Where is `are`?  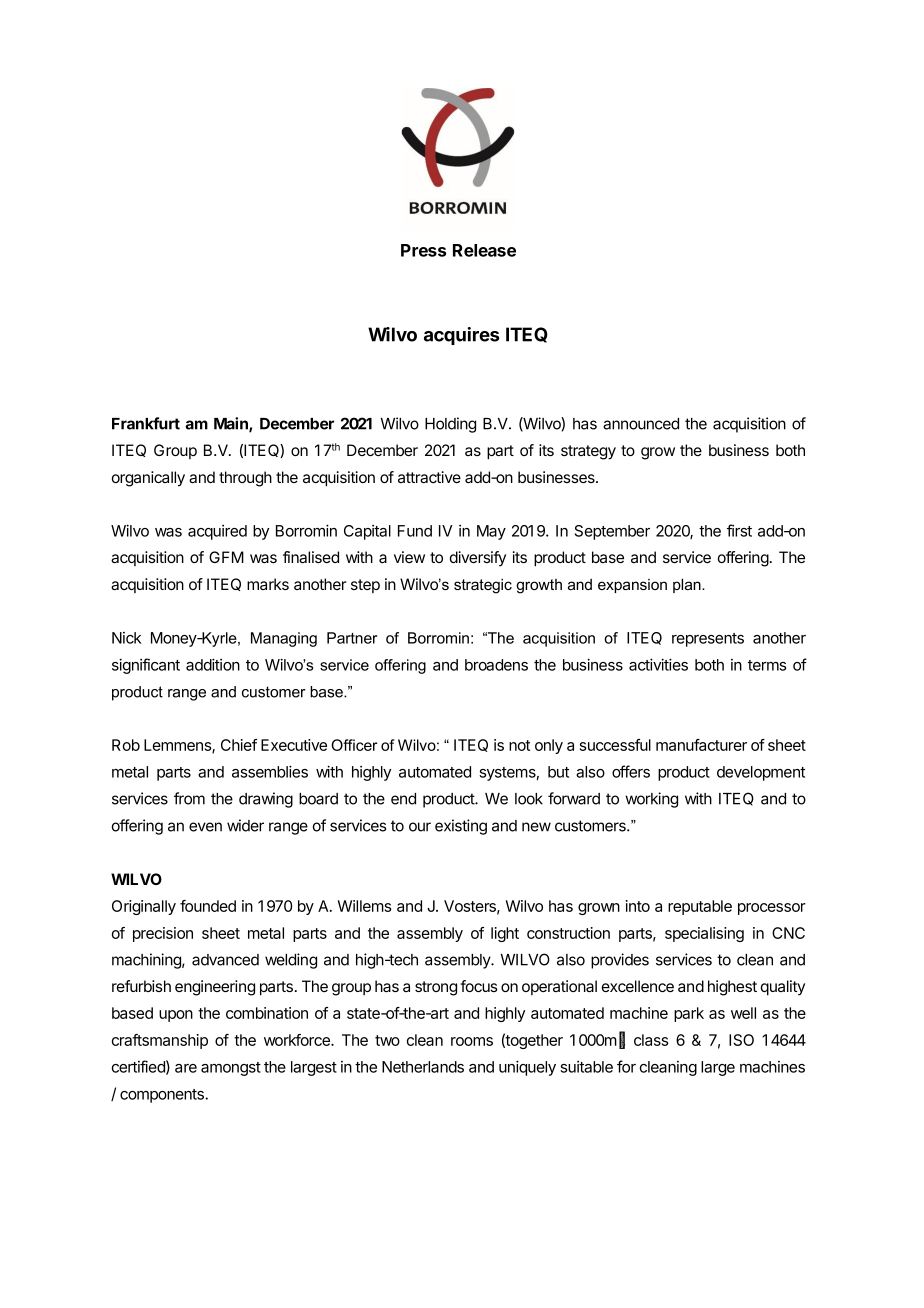
are is located at coordinates (186, 1068).
